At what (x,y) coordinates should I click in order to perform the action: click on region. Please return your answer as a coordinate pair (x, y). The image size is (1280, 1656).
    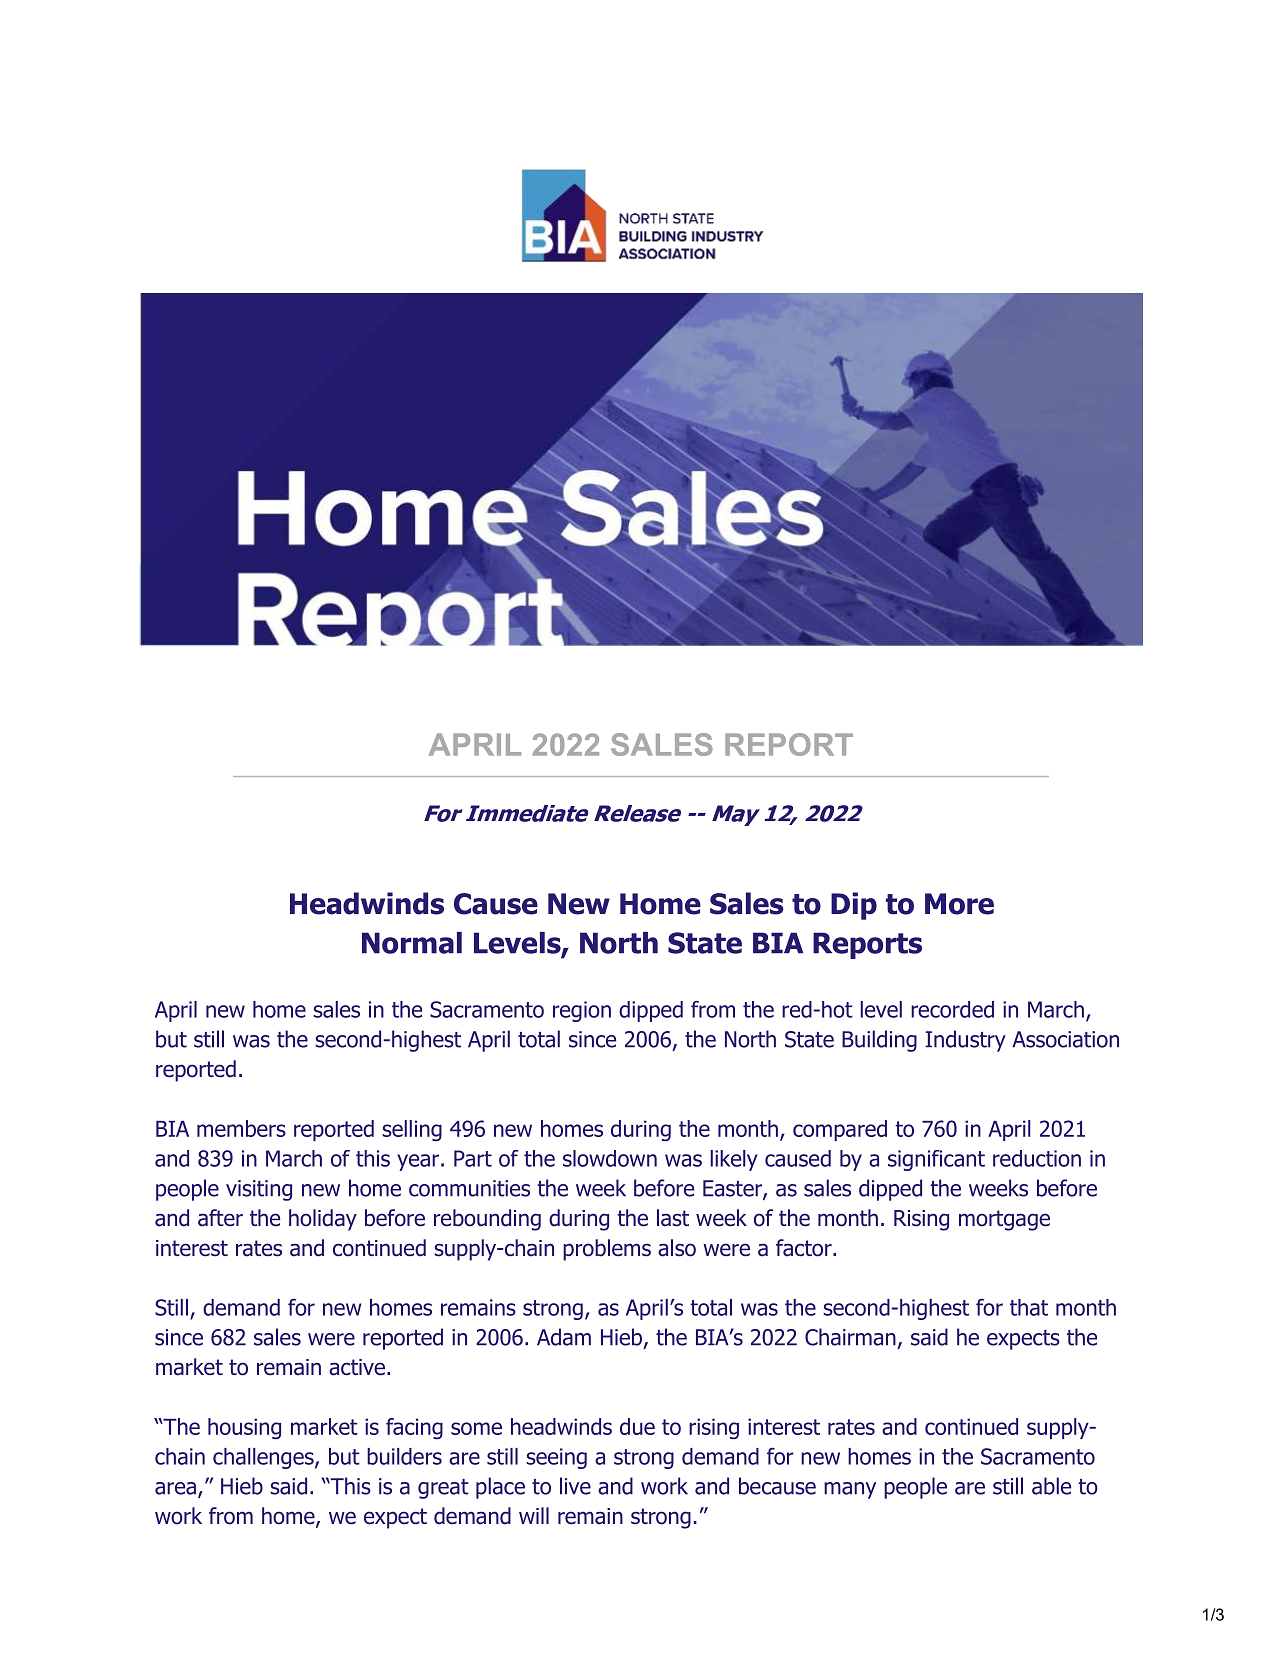
    Looking at the image, I should click on (582, 1011).
